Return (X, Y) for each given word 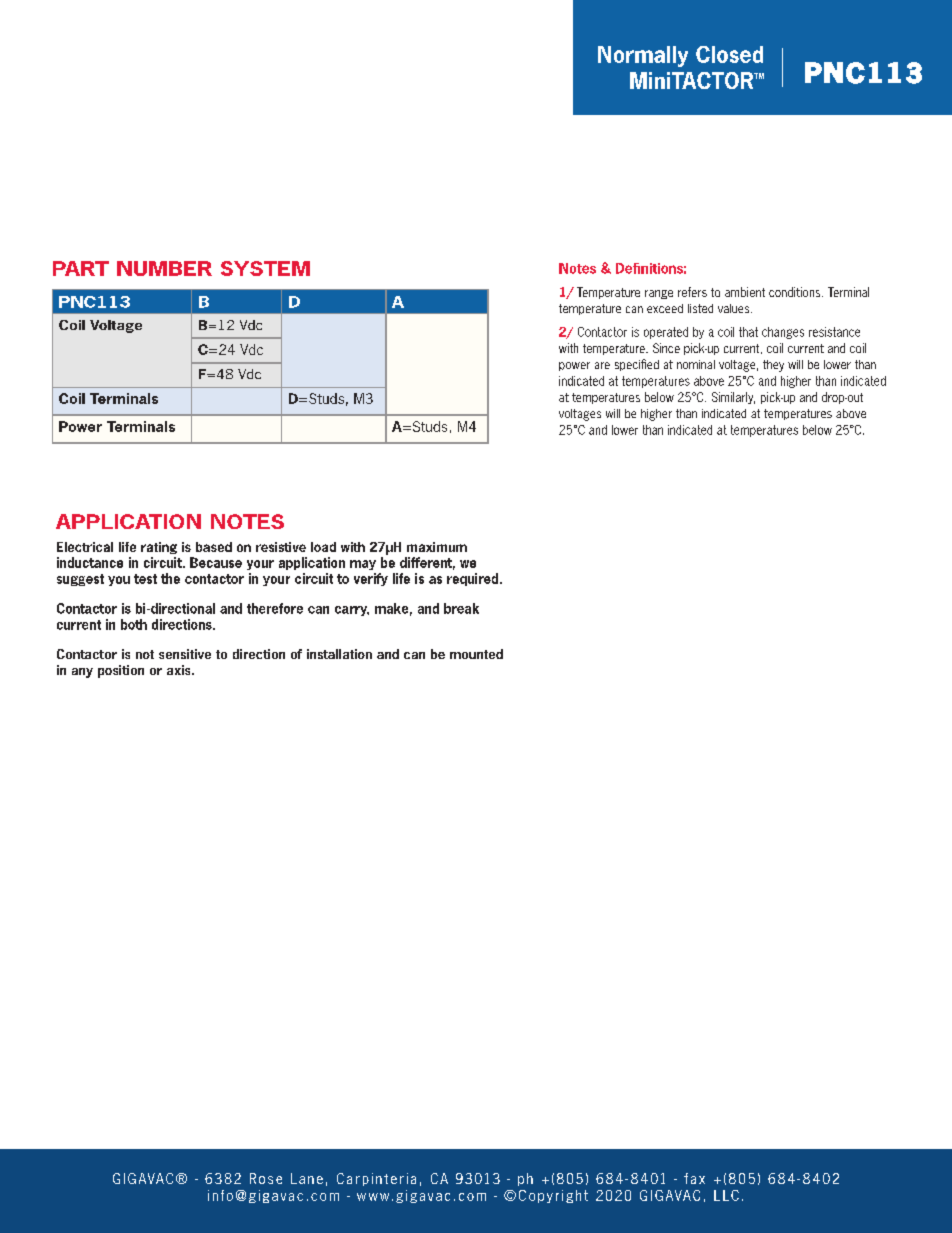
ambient (745, 292)
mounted (476, 654)
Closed (729, 54)
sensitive (185, 654)
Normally (643, 56)
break (461, 608)
